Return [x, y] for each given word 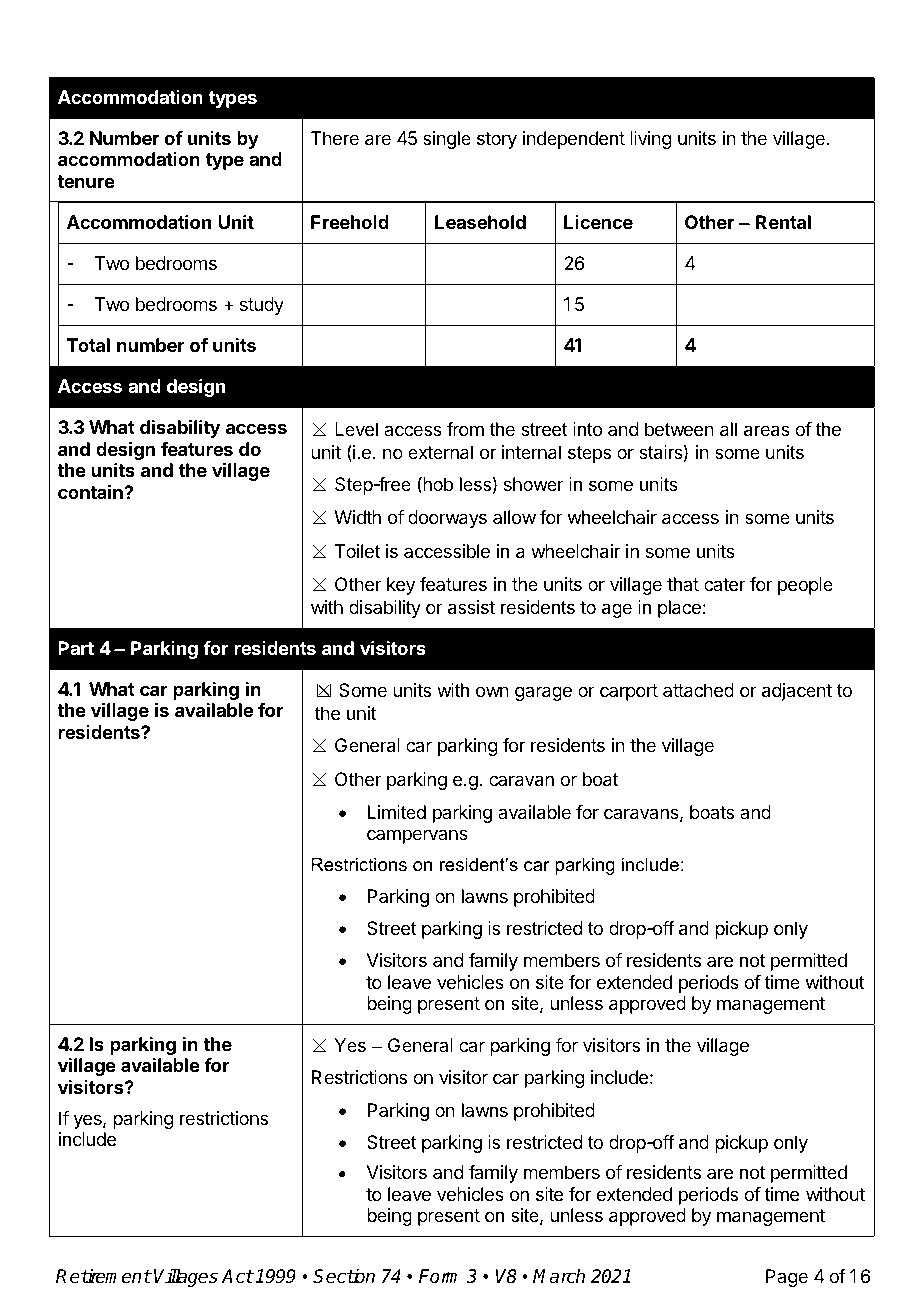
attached [698, 690]
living [651, 140]
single [447, 140]
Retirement [103, 1276]
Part [76, 648]
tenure [86, 181]
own [492, 691]
